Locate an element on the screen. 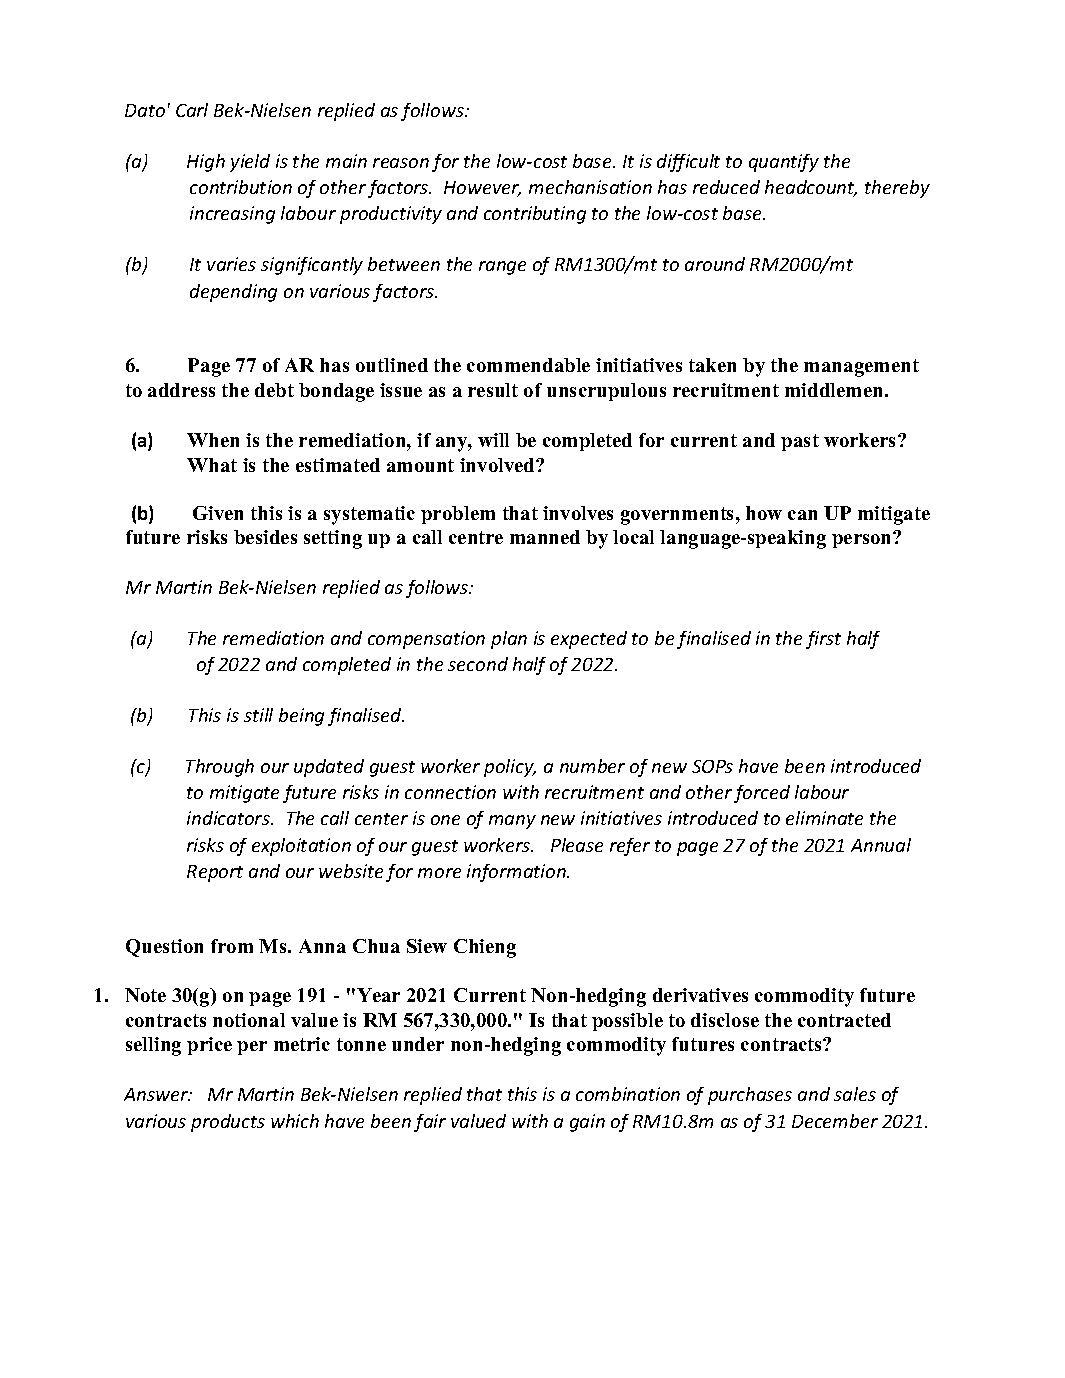  information is located at coordinates (517, 873).
